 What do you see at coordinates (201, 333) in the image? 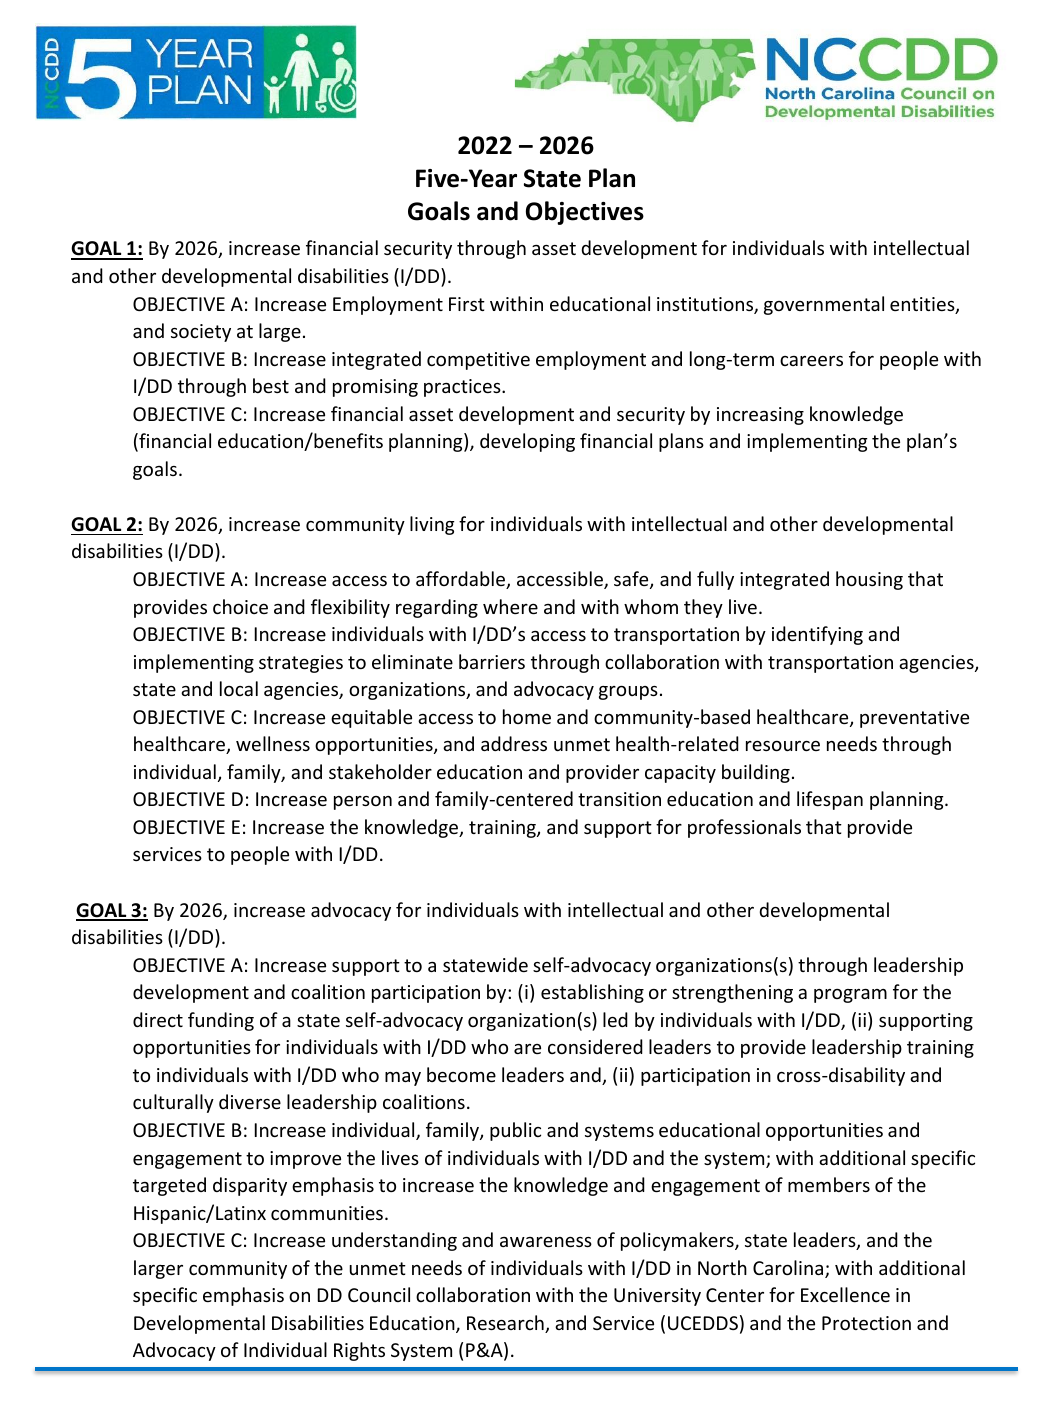
I see `society` at bounding box center [201, 333].
